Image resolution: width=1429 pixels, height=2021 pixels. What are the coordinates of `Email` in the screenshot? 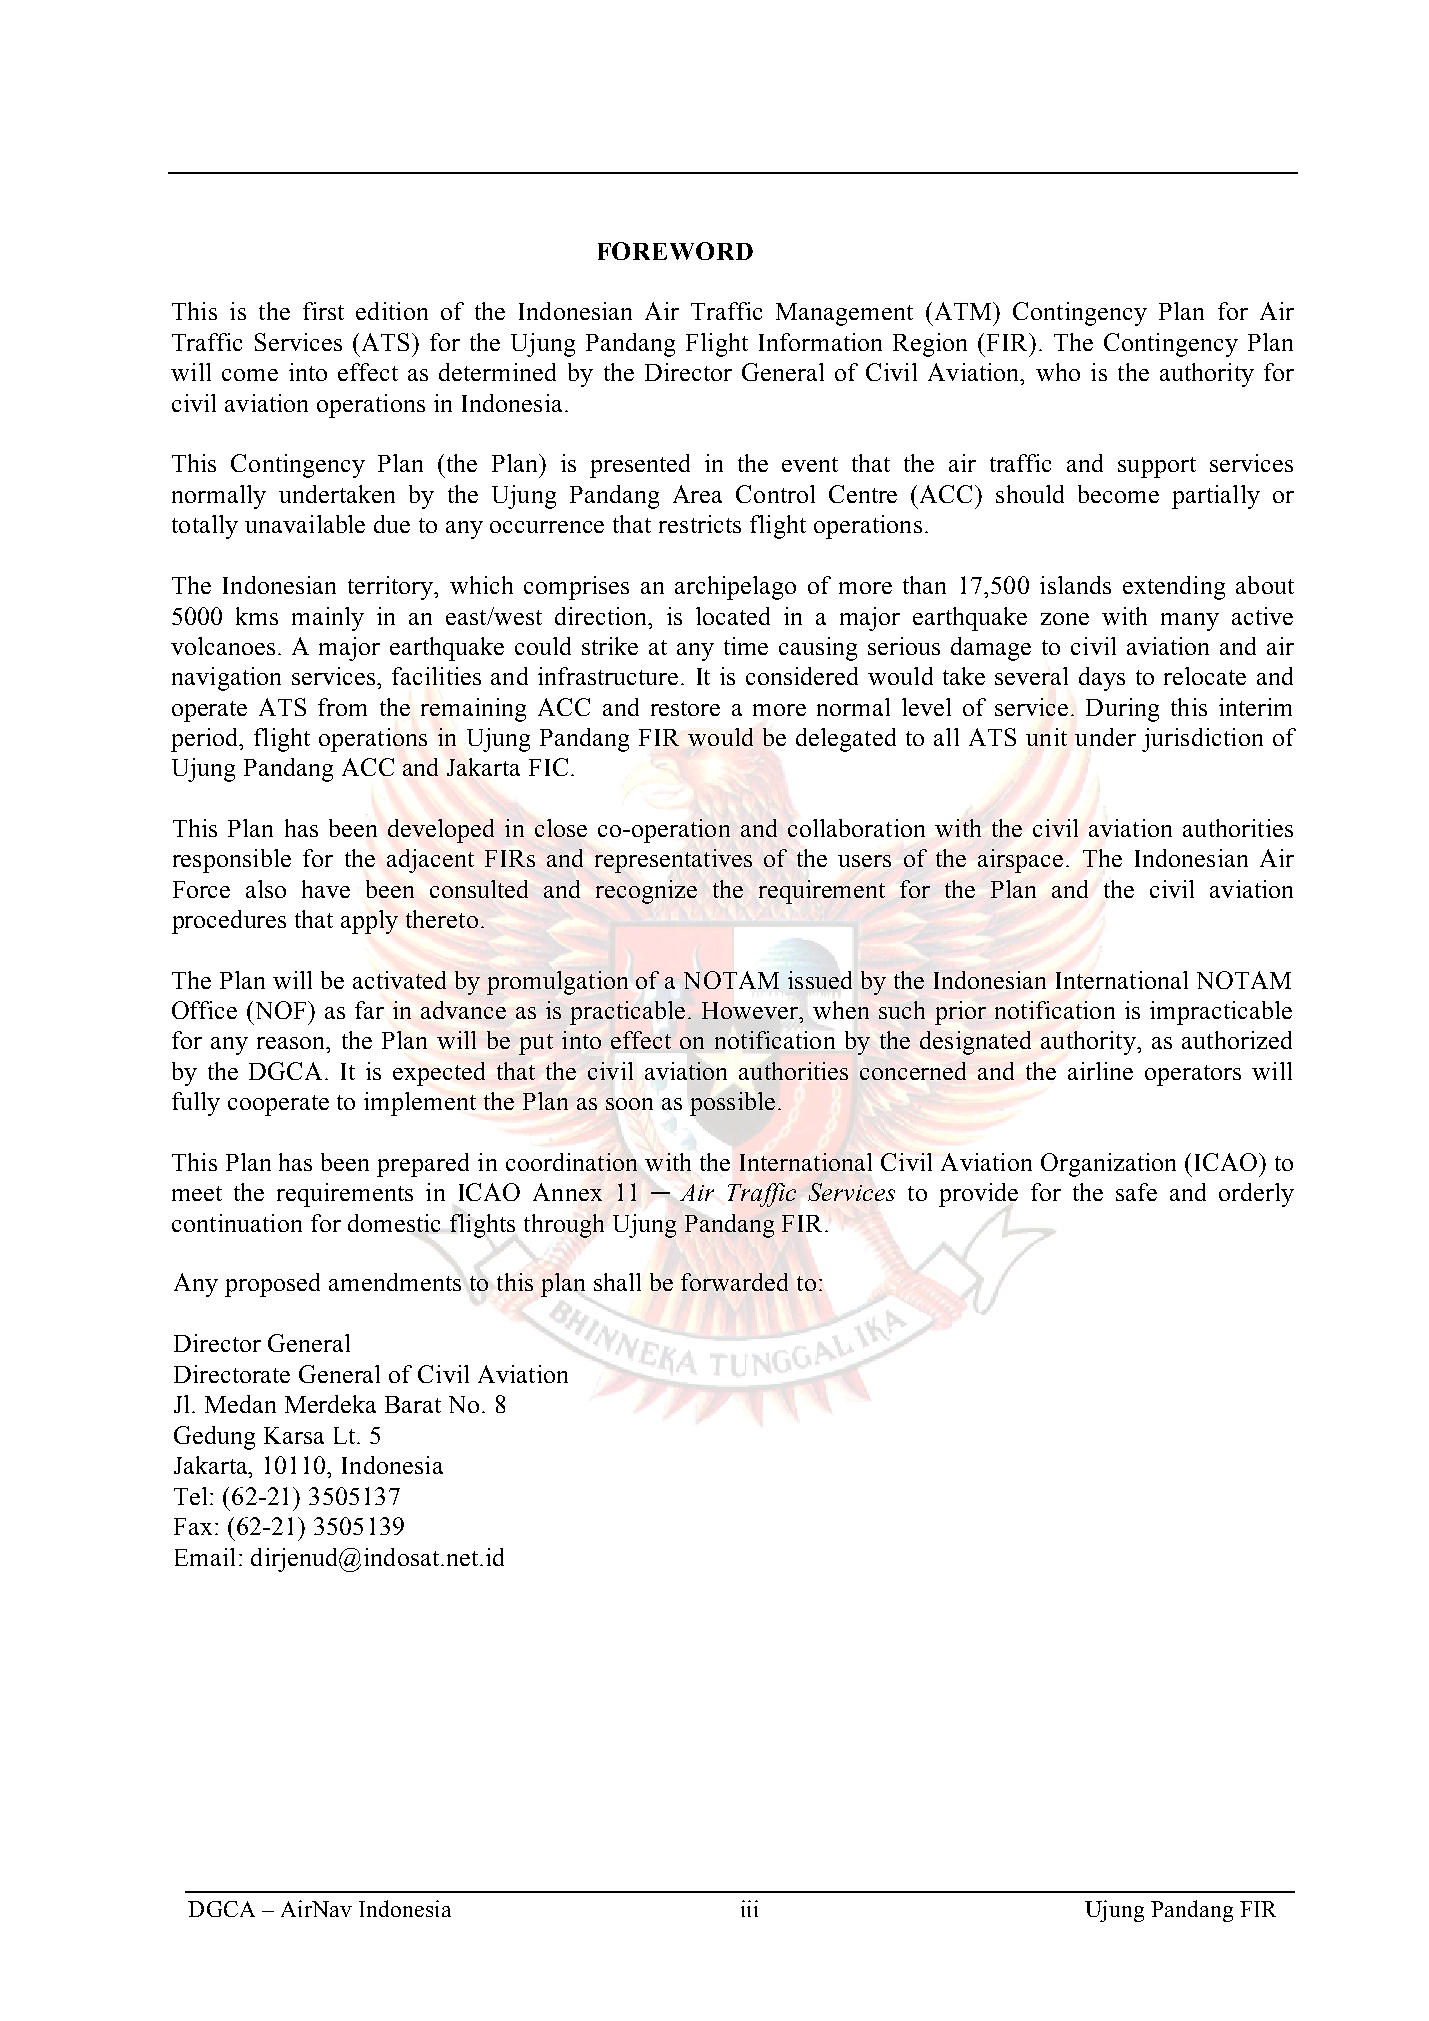 It's located at (205, 1557).
